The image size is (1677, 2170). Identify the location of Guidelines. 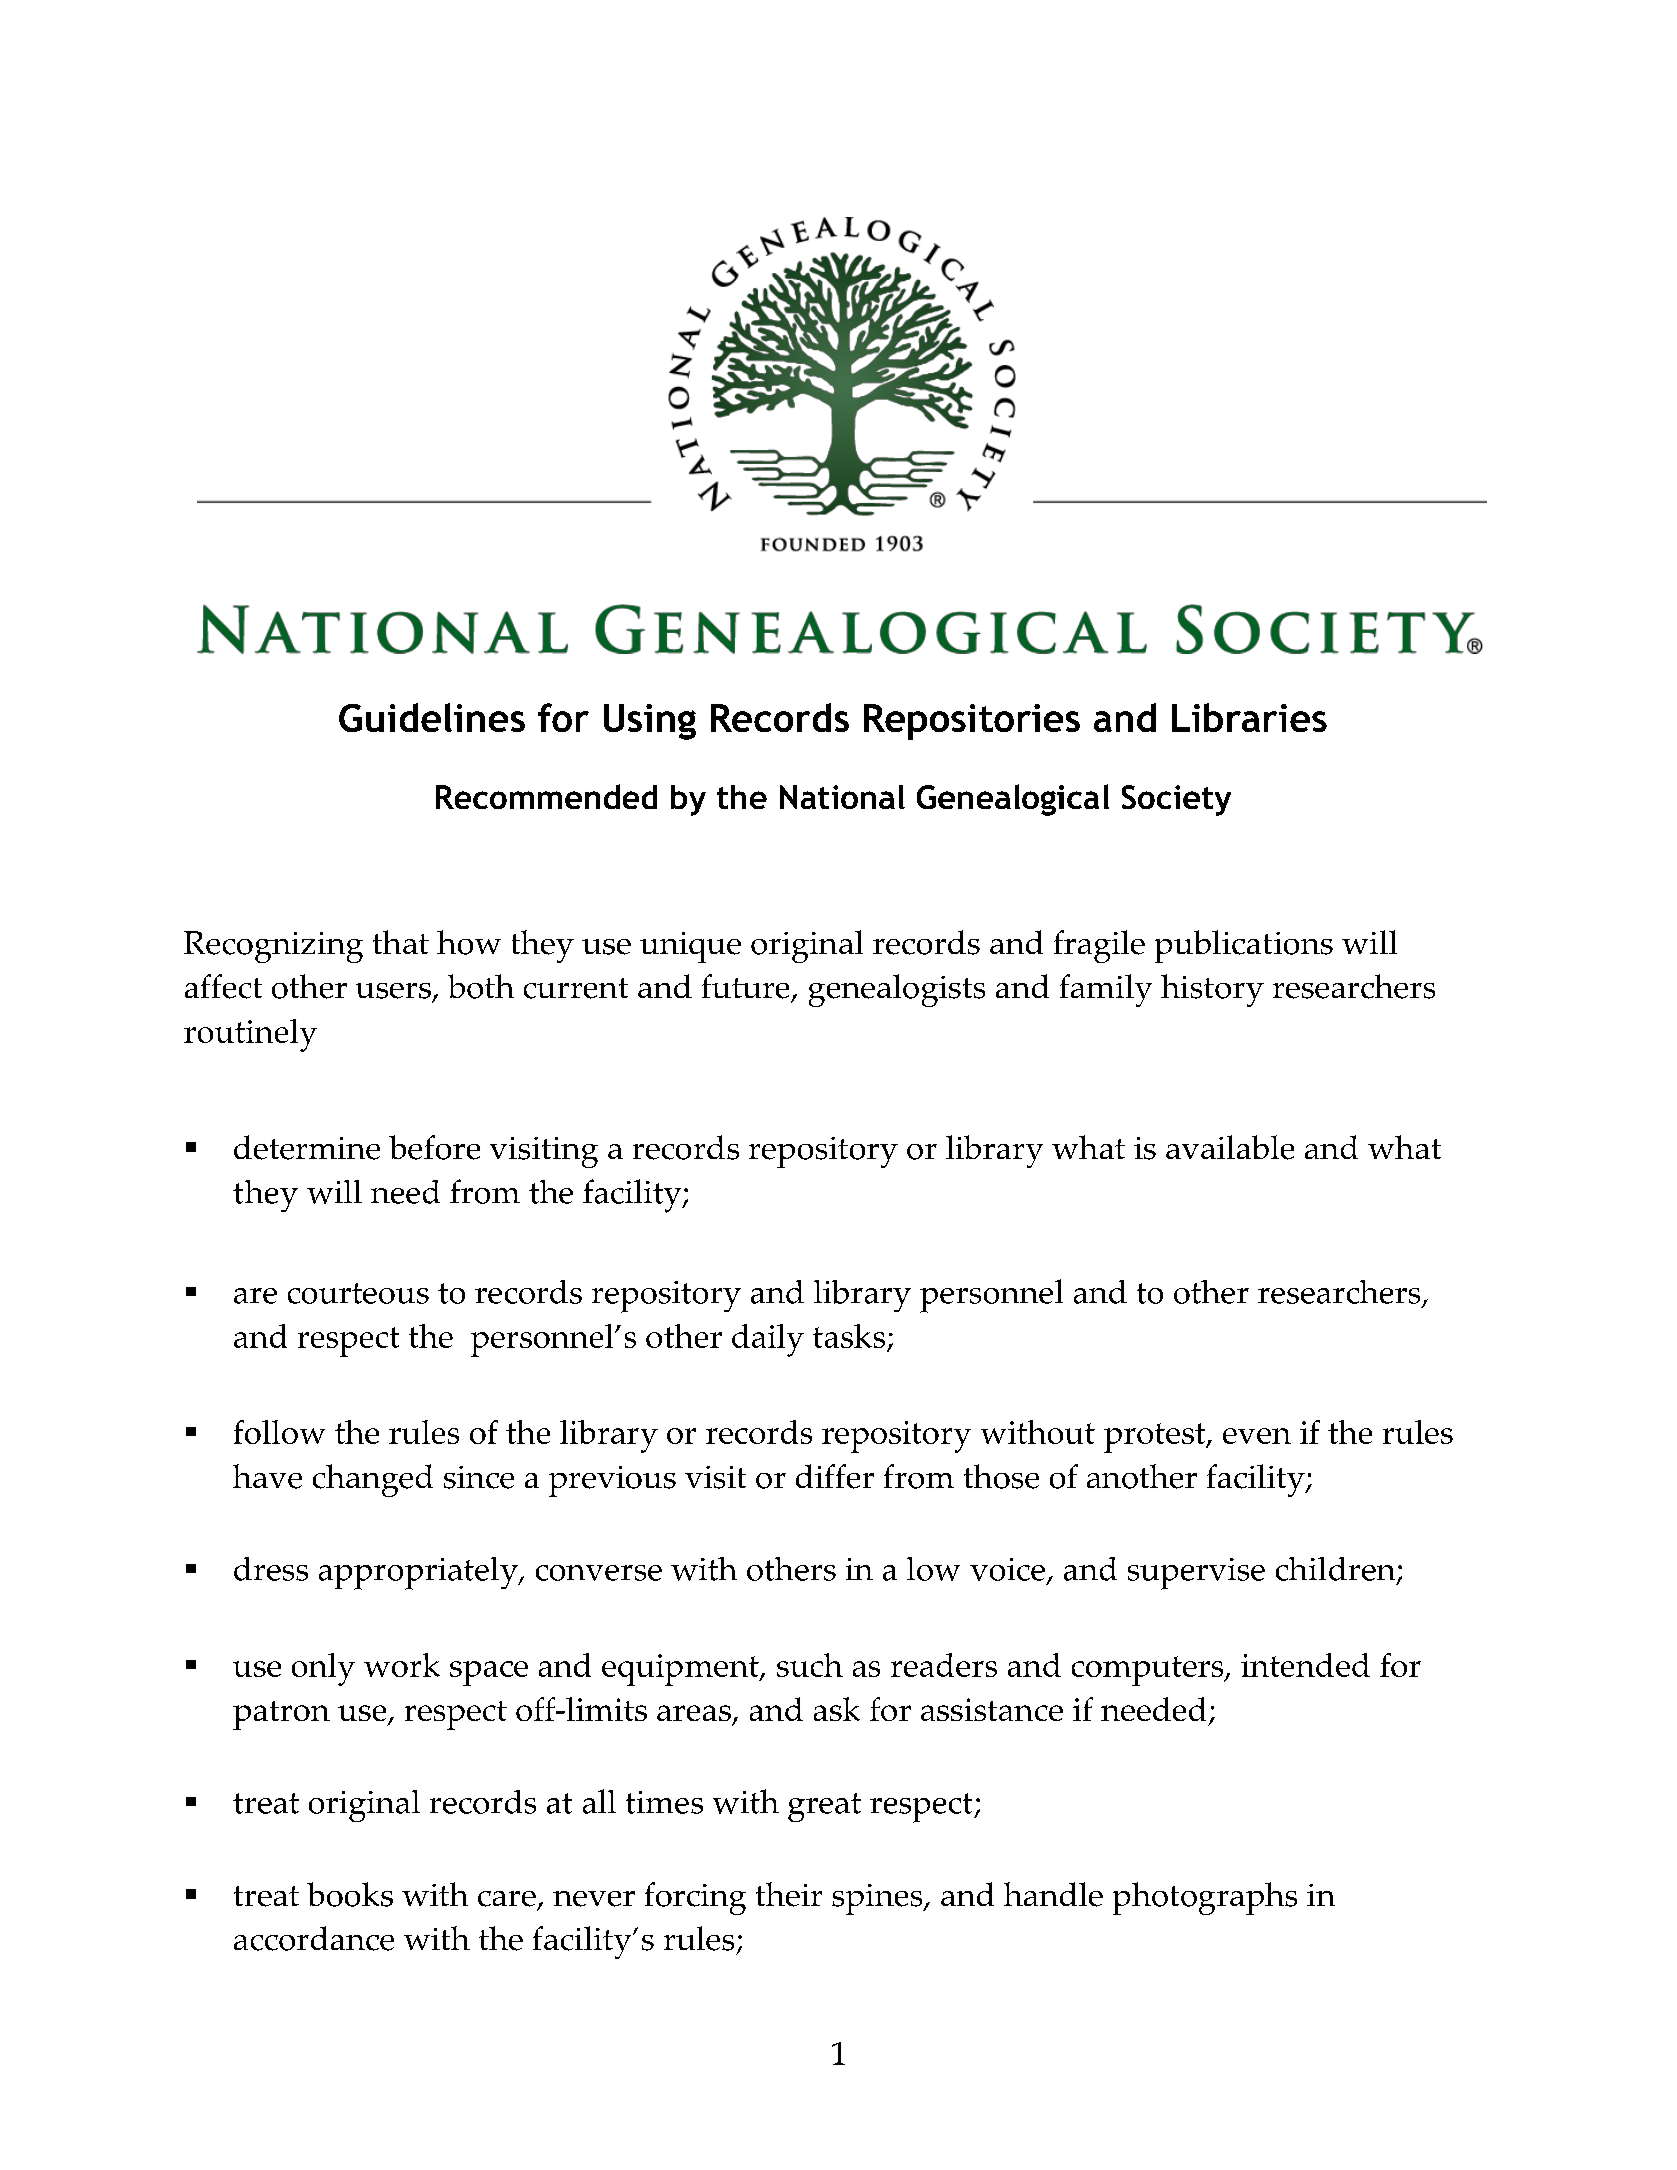
(432, 717).
